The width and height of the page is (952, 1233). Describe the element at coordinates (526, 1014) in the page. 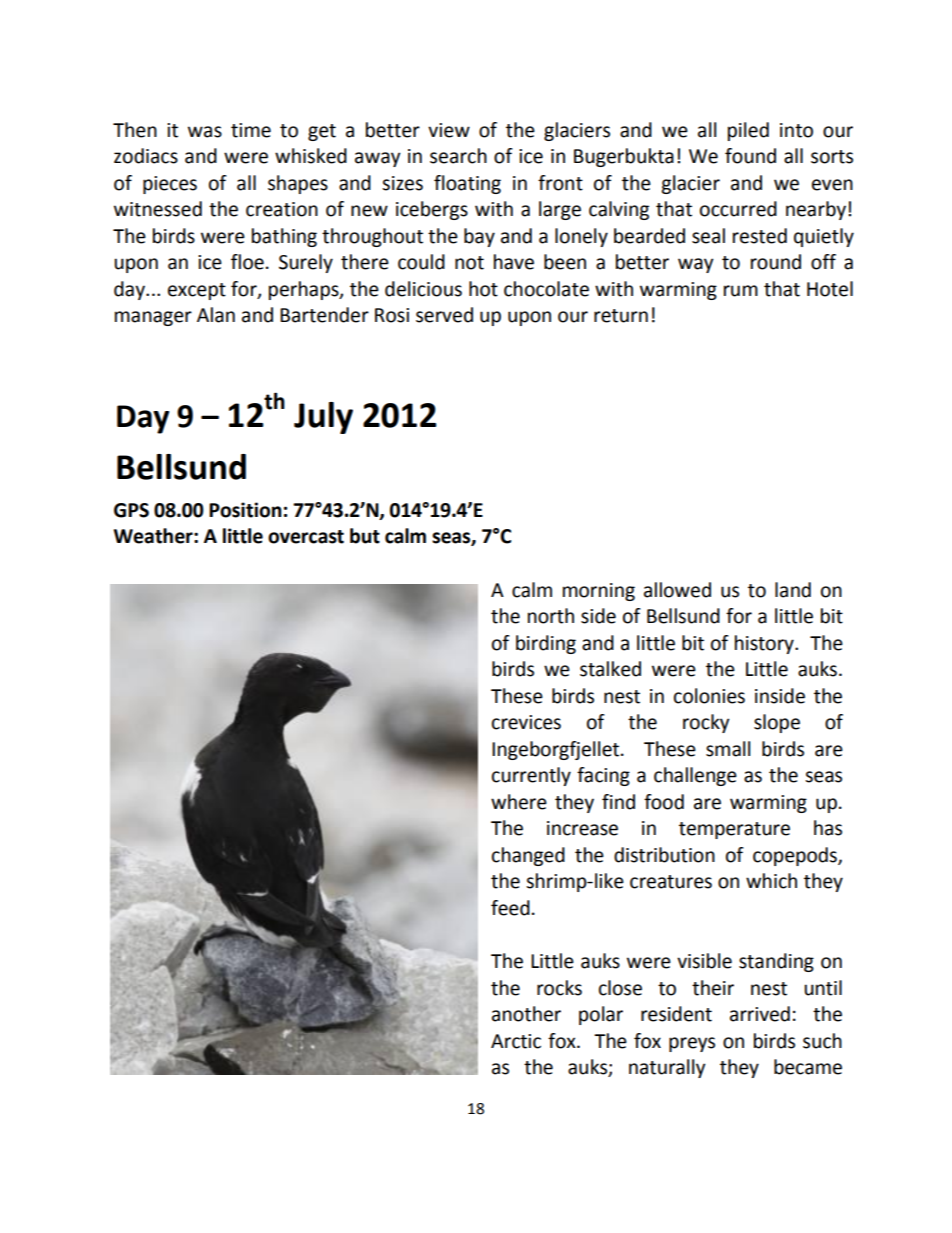

I see `another` at that location.
